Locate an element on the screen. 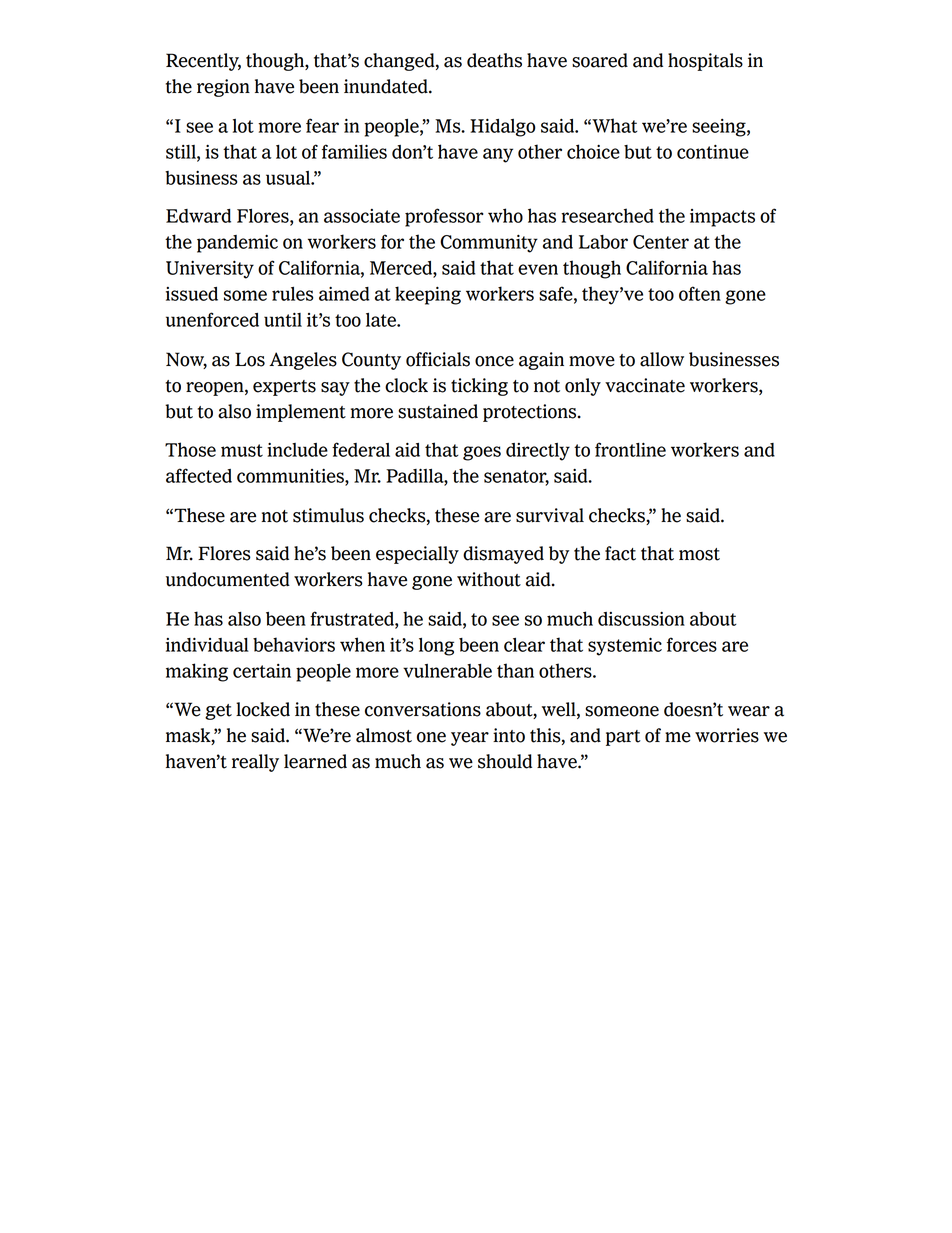 The height and width of the screenshot is (1233, 952). really is located at coordinates (255, 763).
